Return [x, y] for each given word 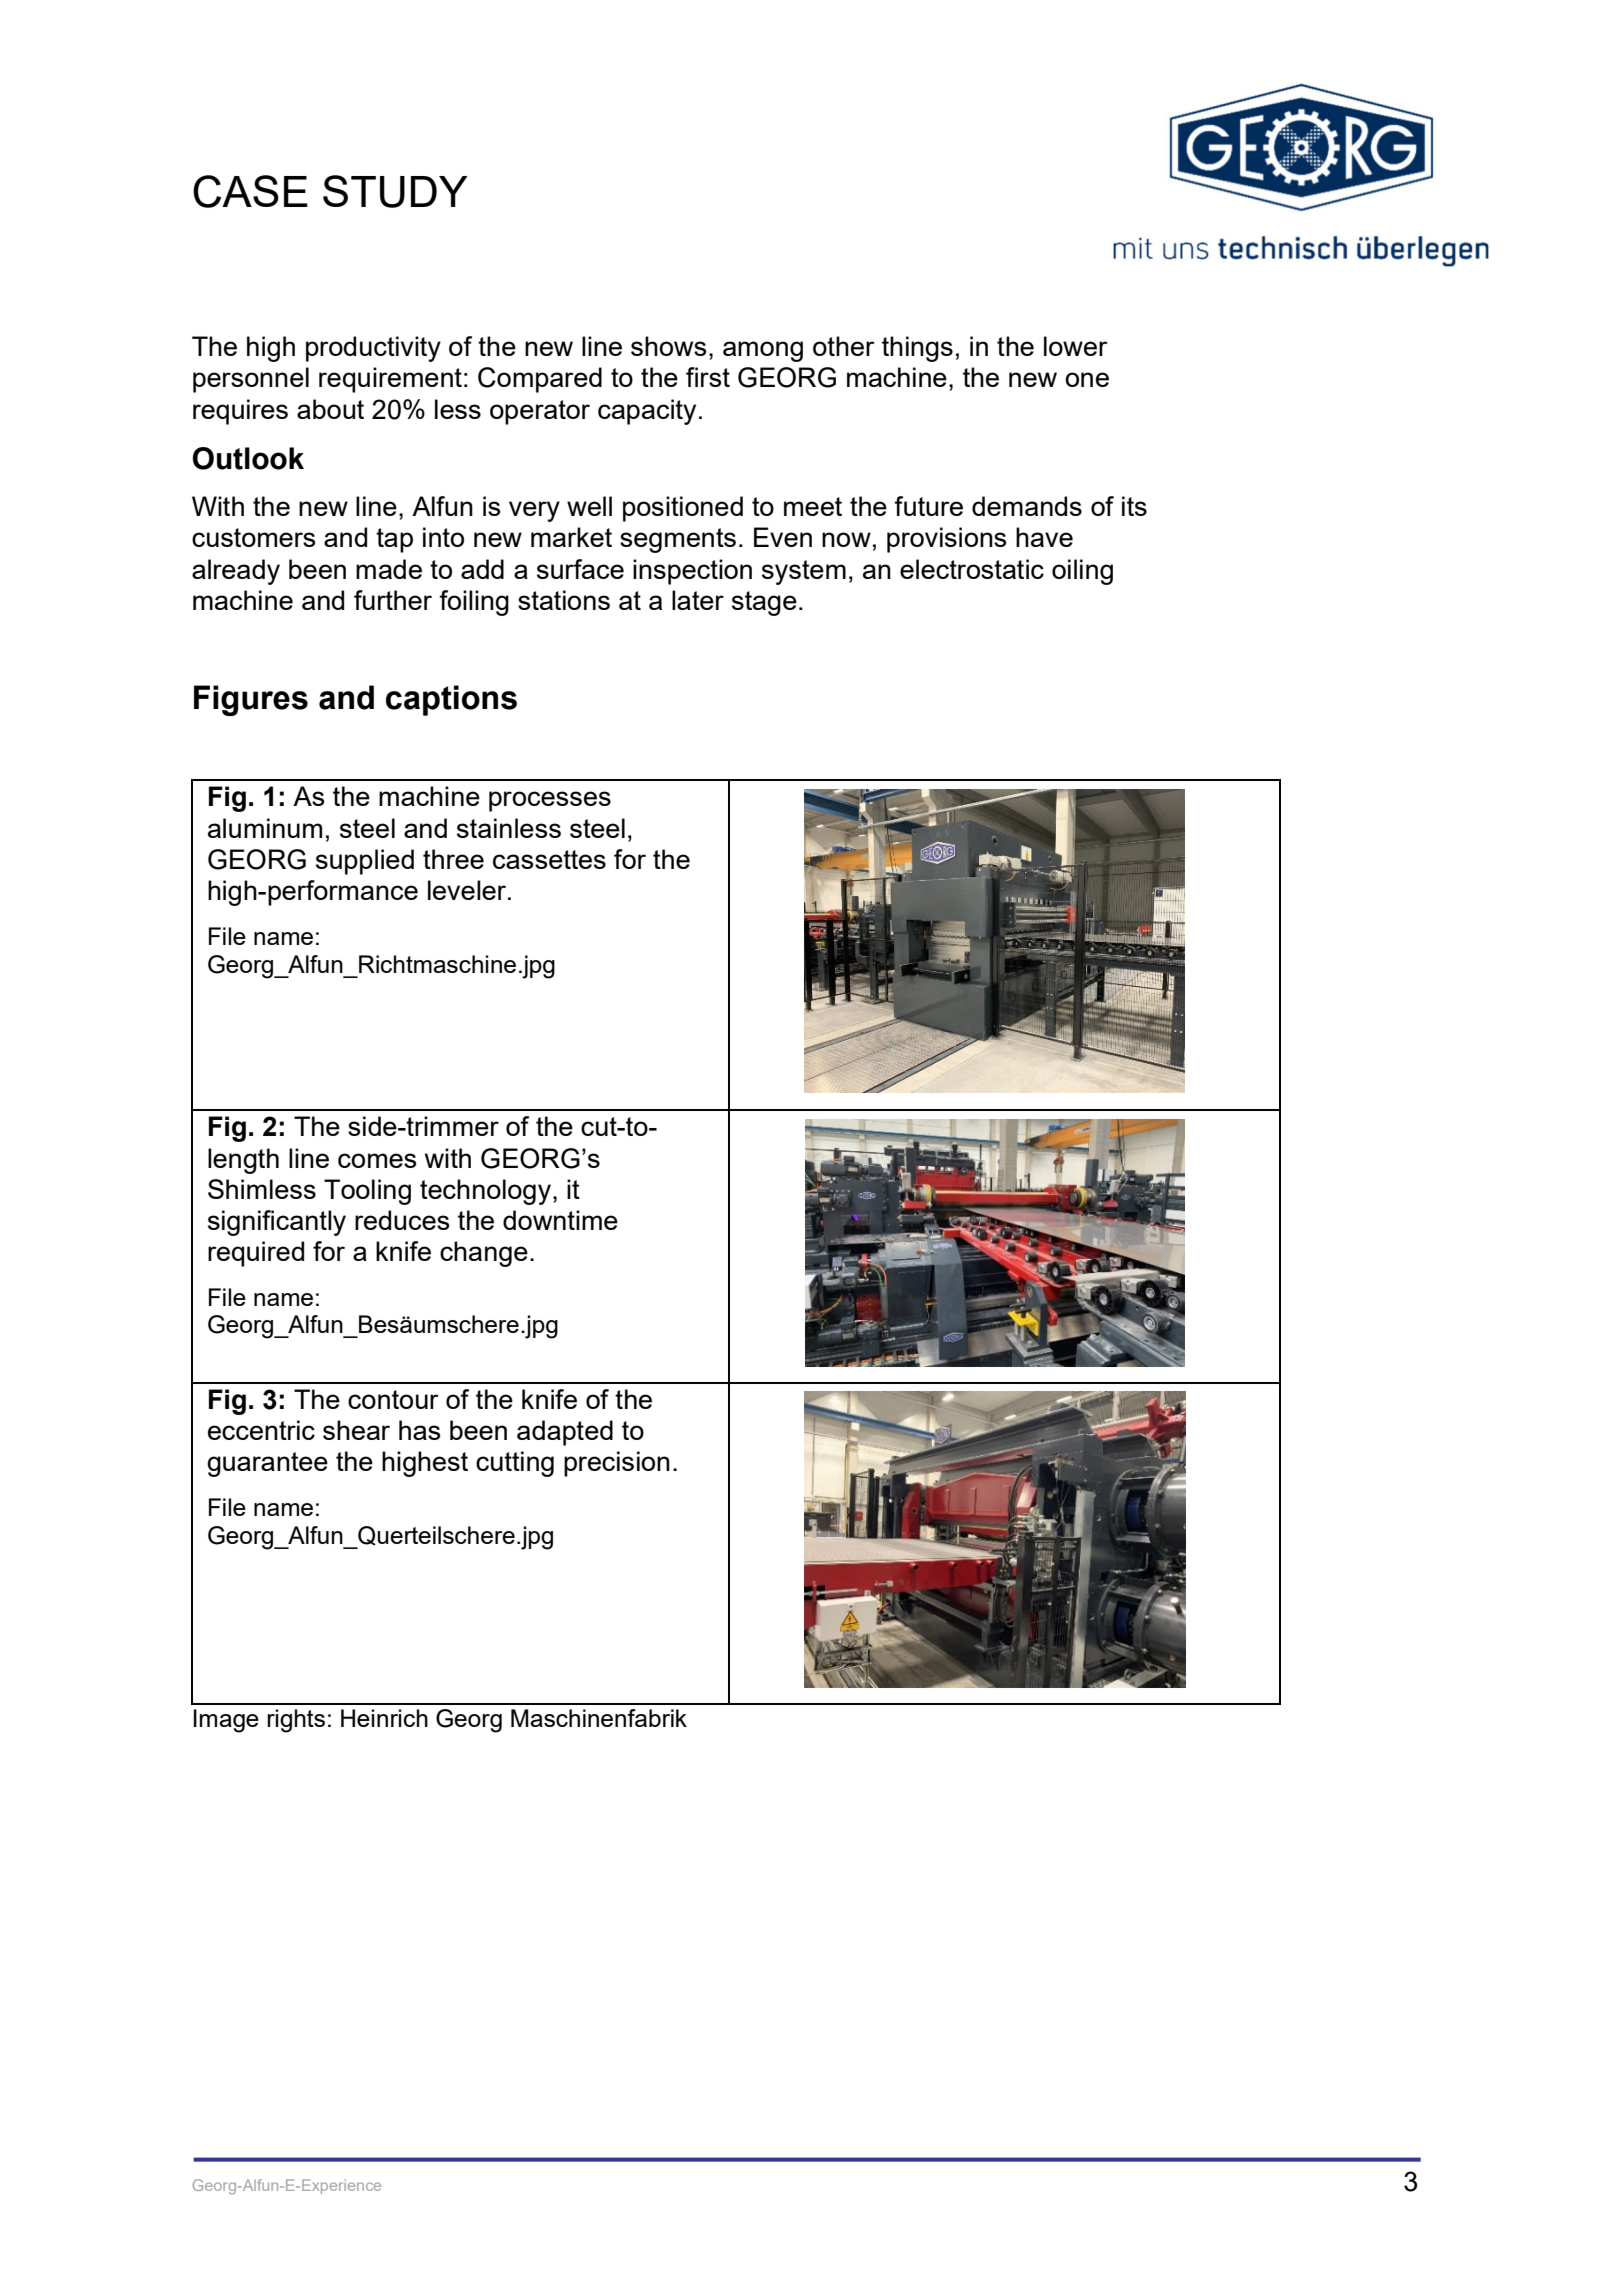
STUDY [395, 191]
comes [377, 1160]
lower [1076, 346]
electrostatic [972, 569]
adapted [565, 1433]
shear [356, 1430]
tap [394, 540]
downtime [560, 1220]
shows [669, 346]
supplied [365, 862]
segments [678, 540]
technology [485, 1192]
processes [550, 801]
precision [617, 1464]
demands [1027, 506]
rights [296, 1721]
